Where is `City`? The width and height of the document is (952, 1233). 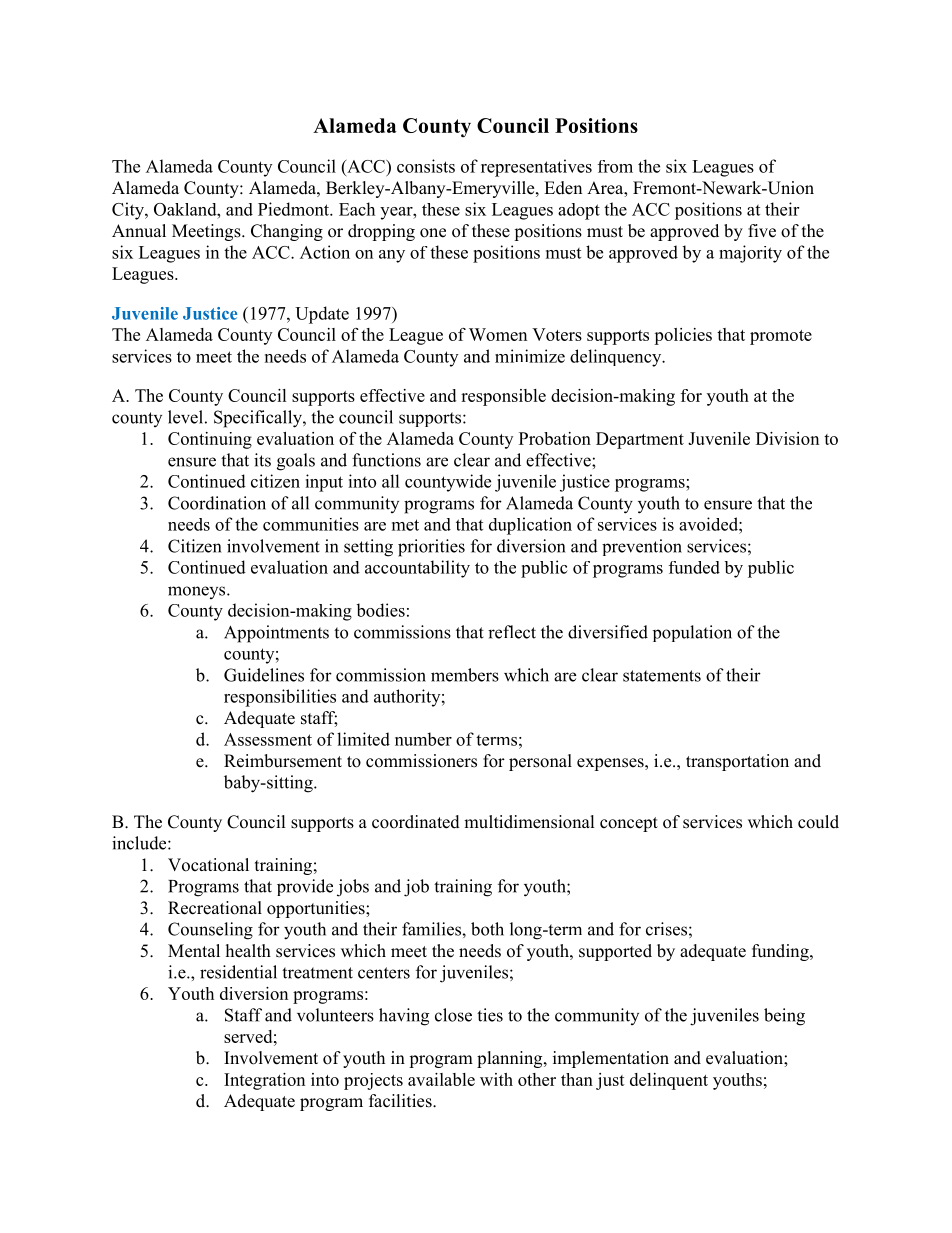
City is located at coordinates (129, 211).
